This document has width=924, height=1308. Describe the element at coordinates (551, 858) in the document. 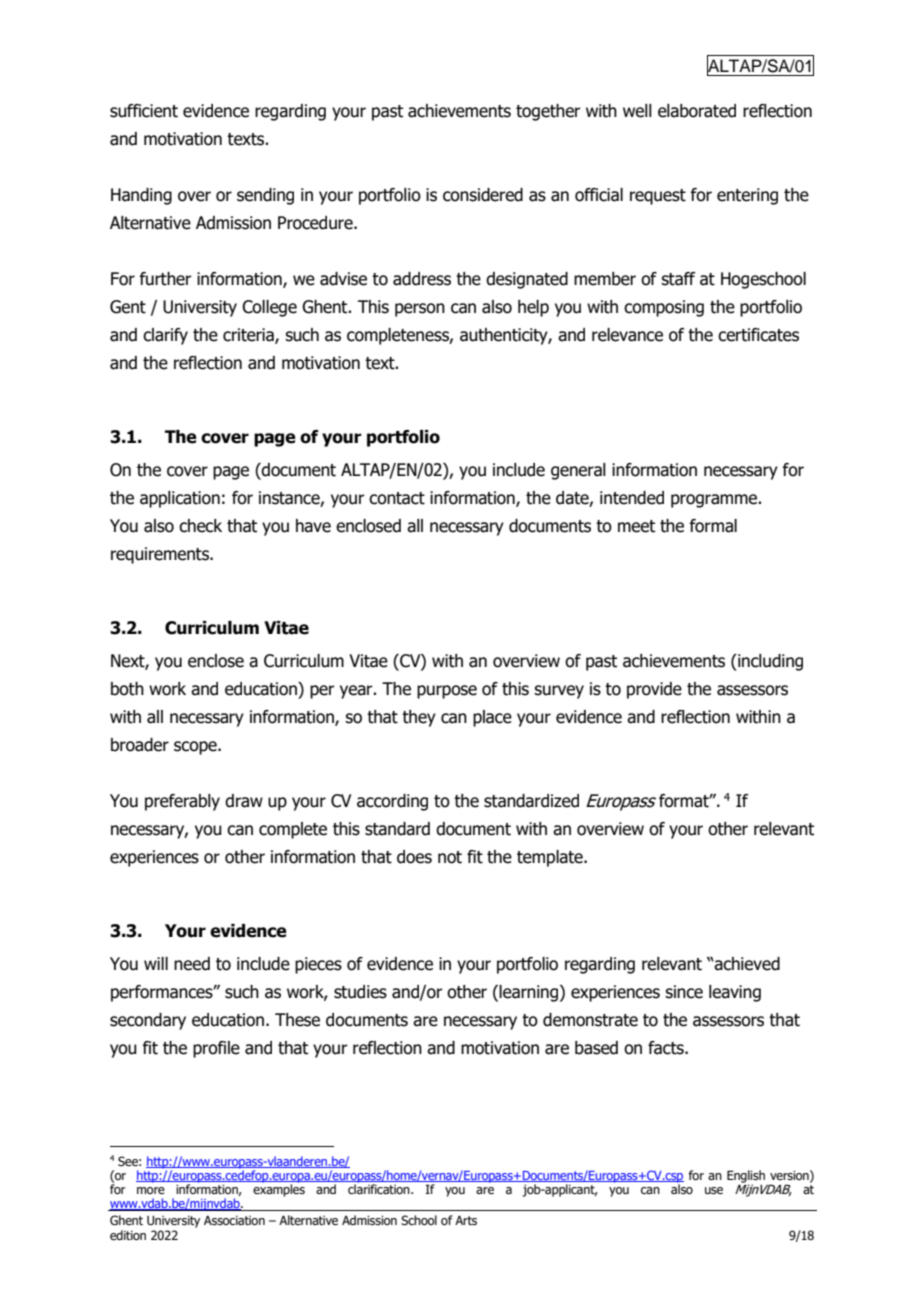

I see `template` at that location.
